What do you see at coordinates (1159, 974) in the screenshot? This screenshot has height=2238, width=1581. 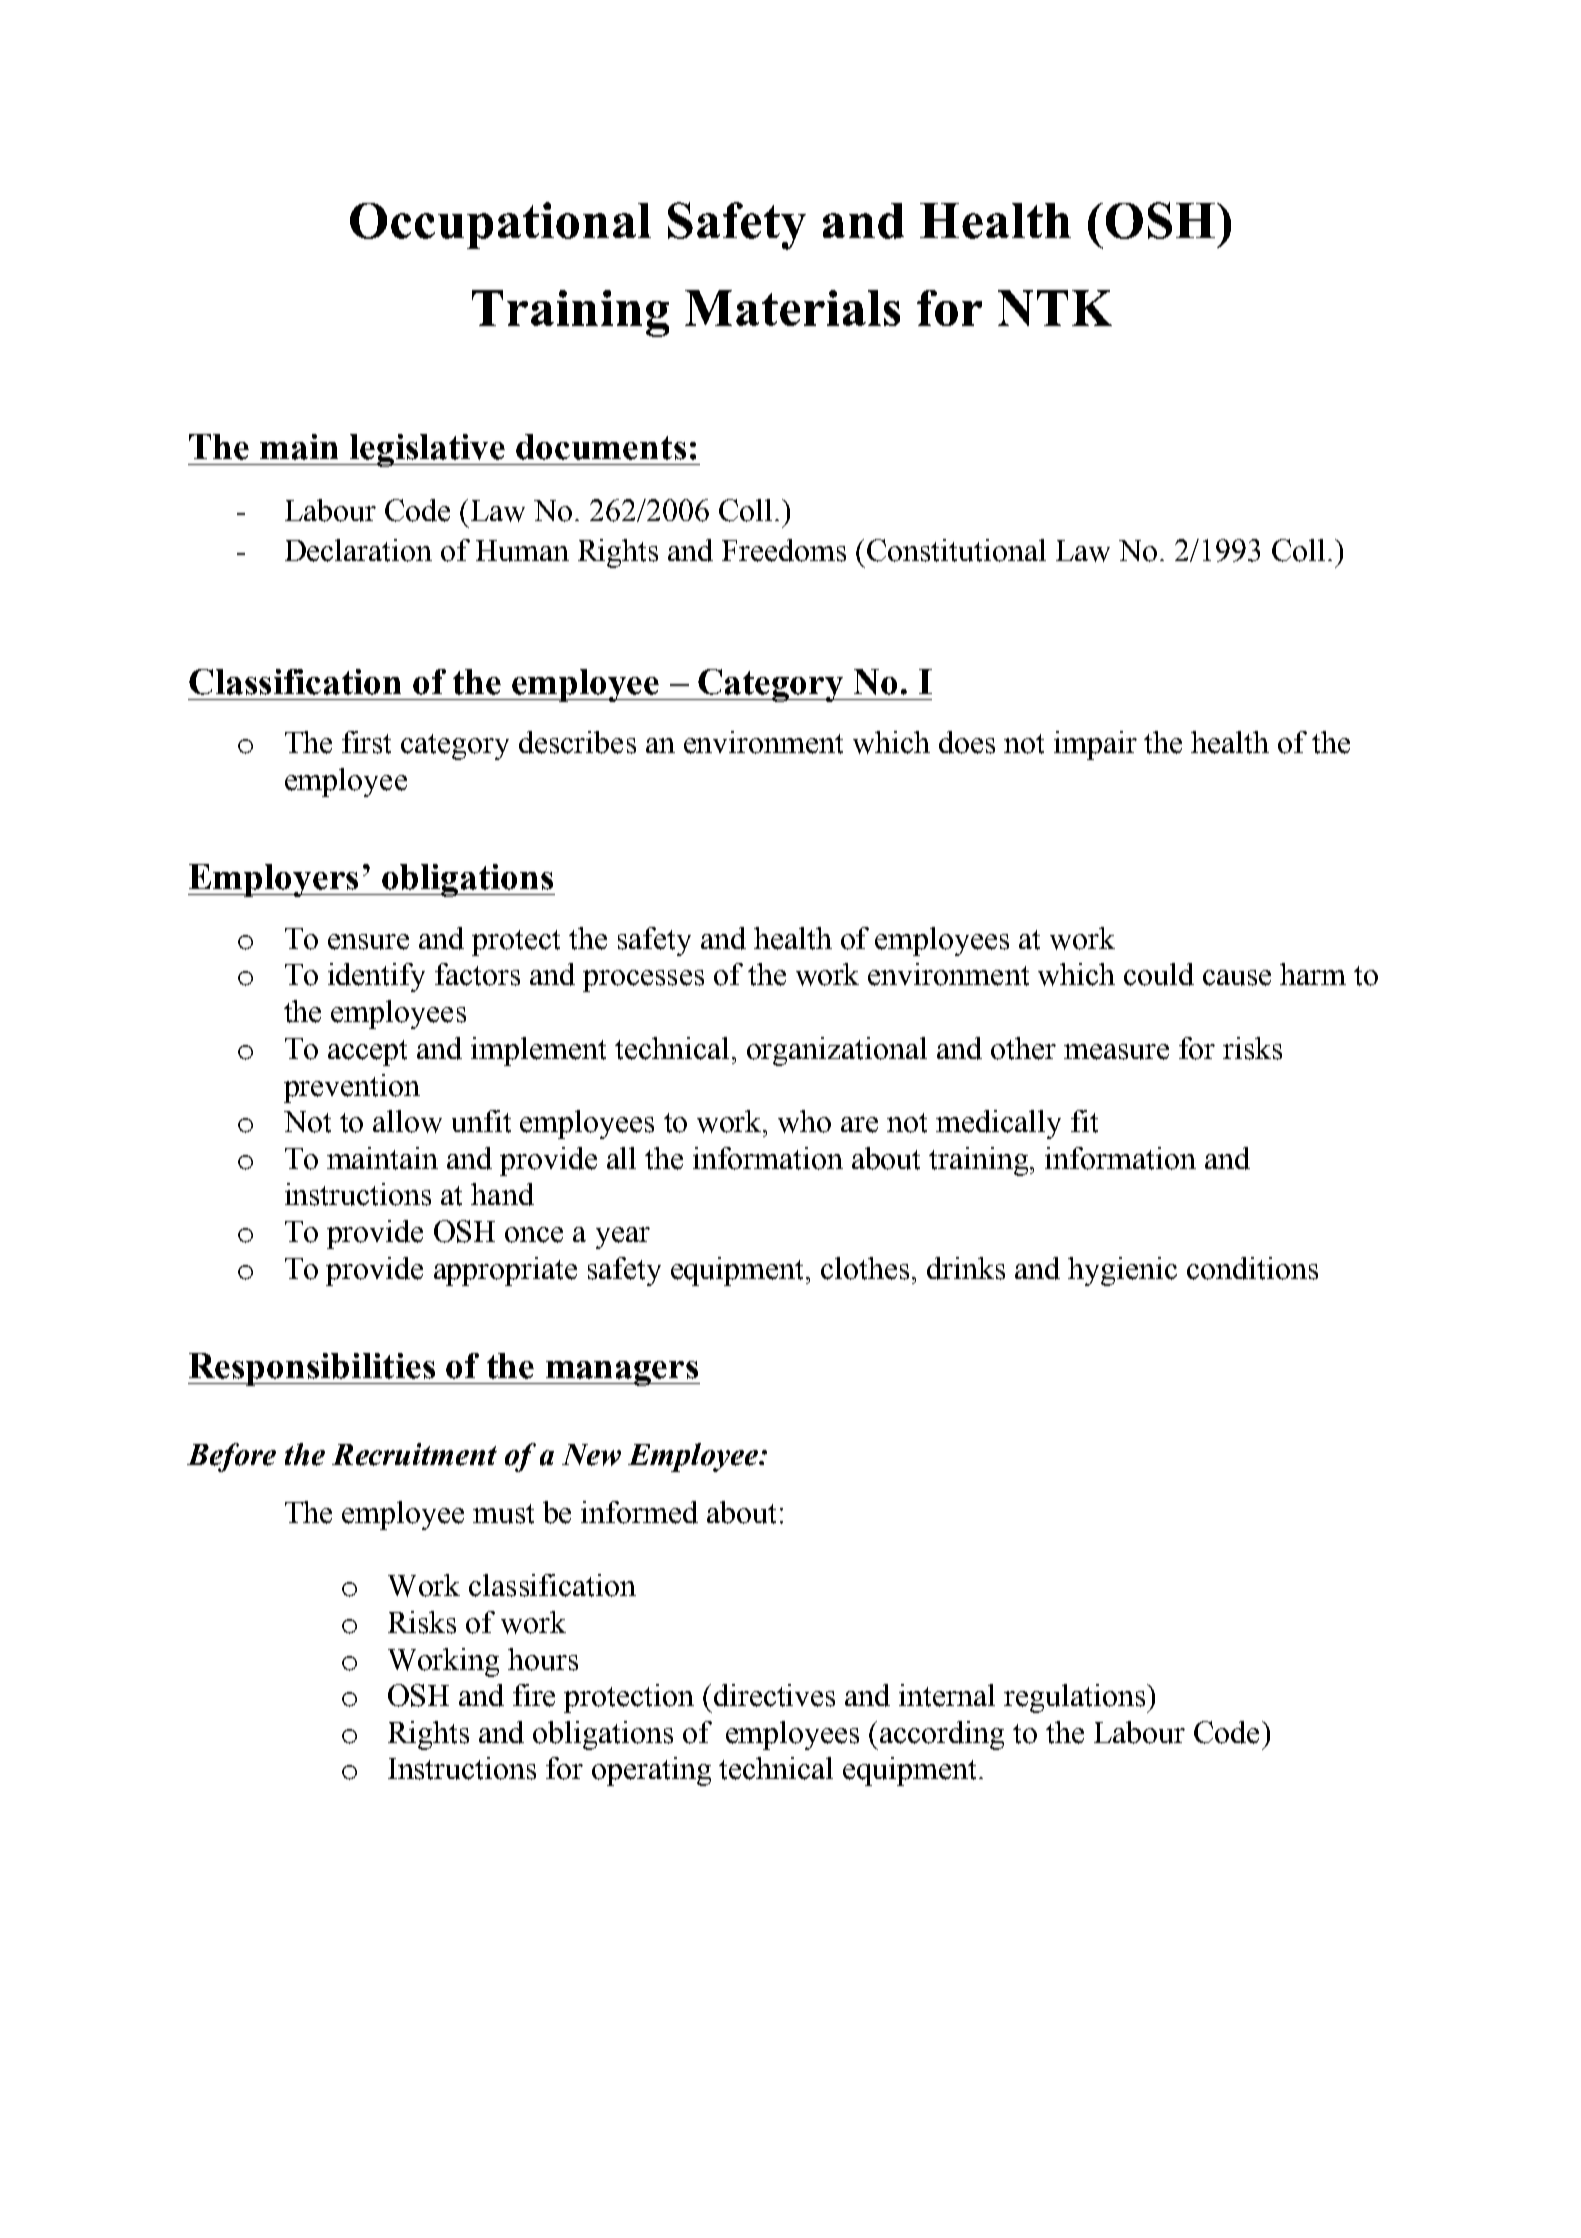 I see `could` at bounding box center [1159, 974].
